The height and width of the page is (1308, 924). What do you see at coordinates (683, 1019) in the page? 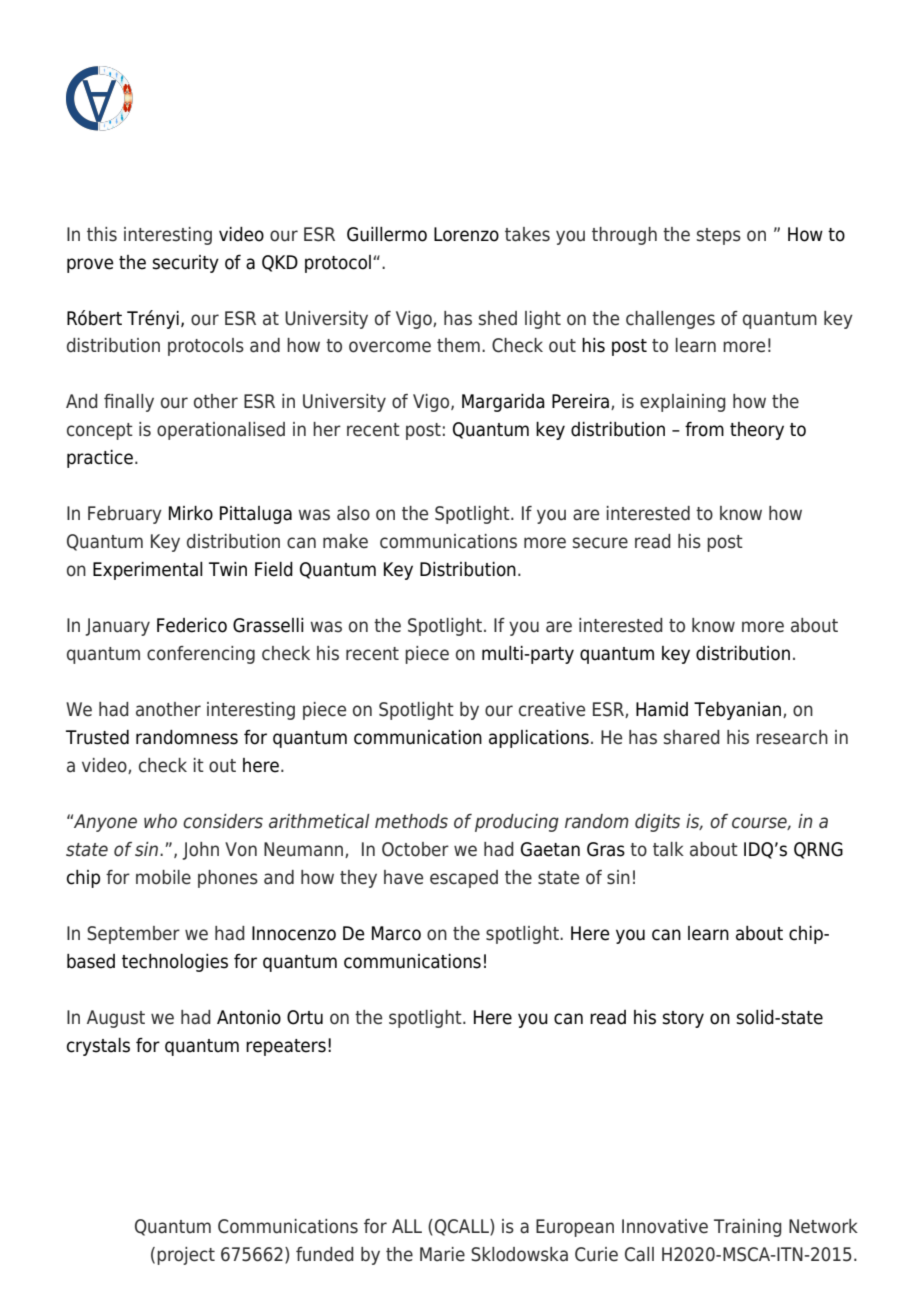
I see `story` at bounding box center [683, 1019].
